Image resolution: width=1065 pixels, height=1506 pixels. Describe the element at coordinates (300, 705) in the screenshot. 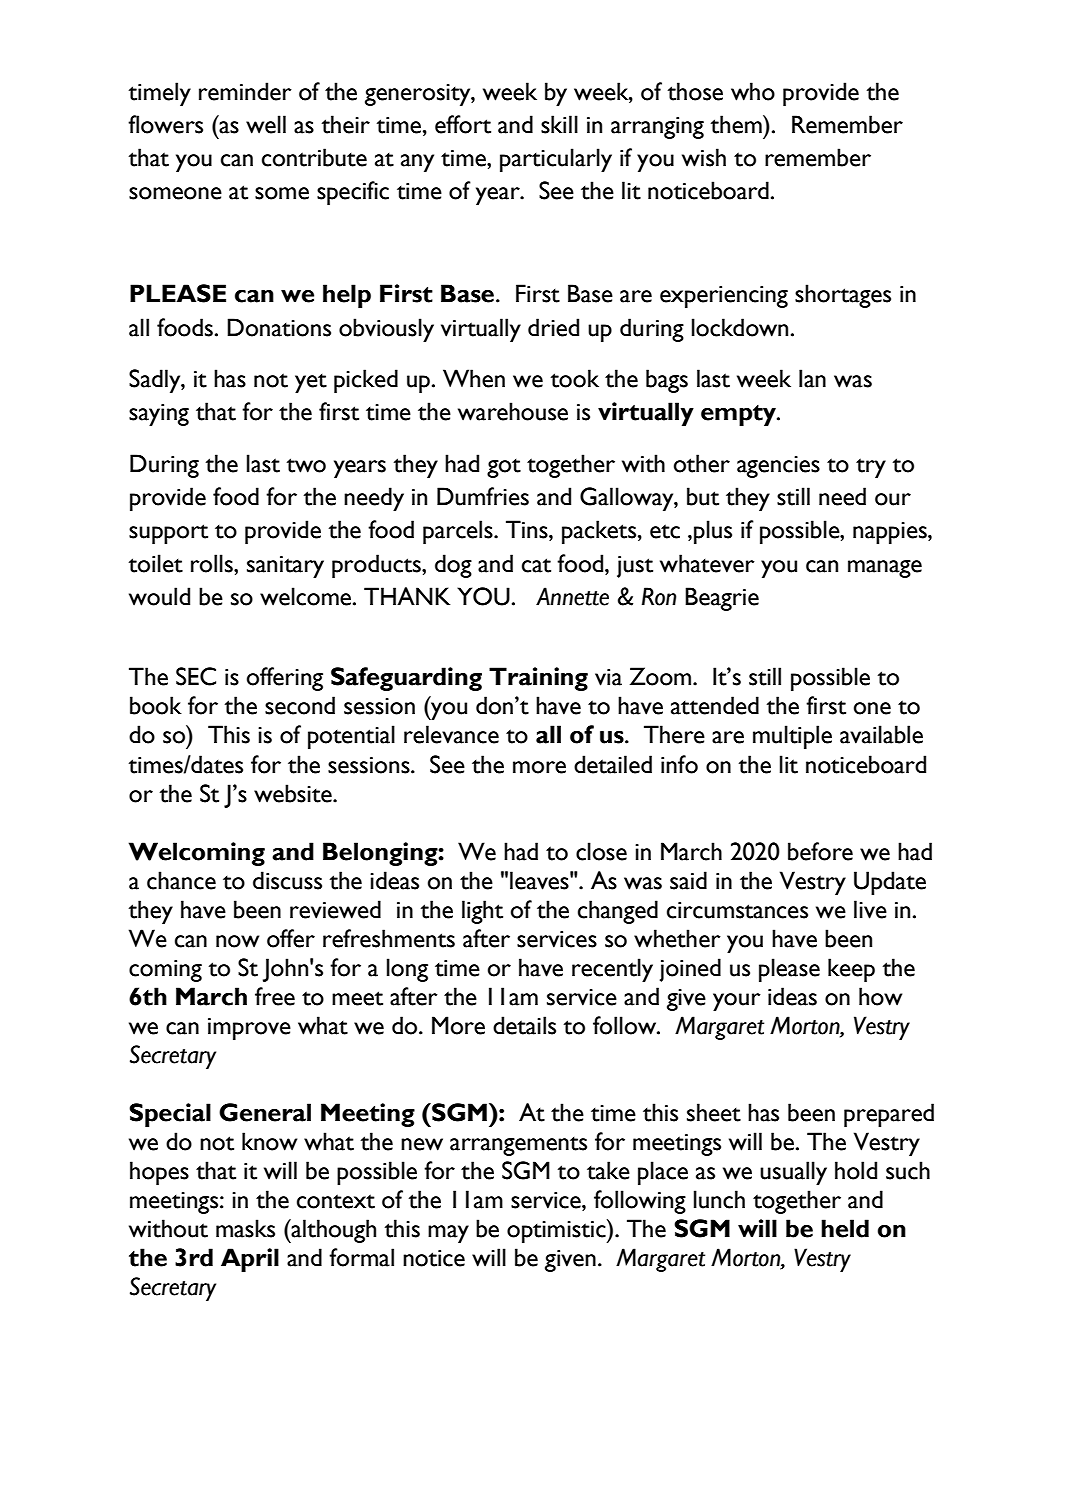

I see `second` at that location.
